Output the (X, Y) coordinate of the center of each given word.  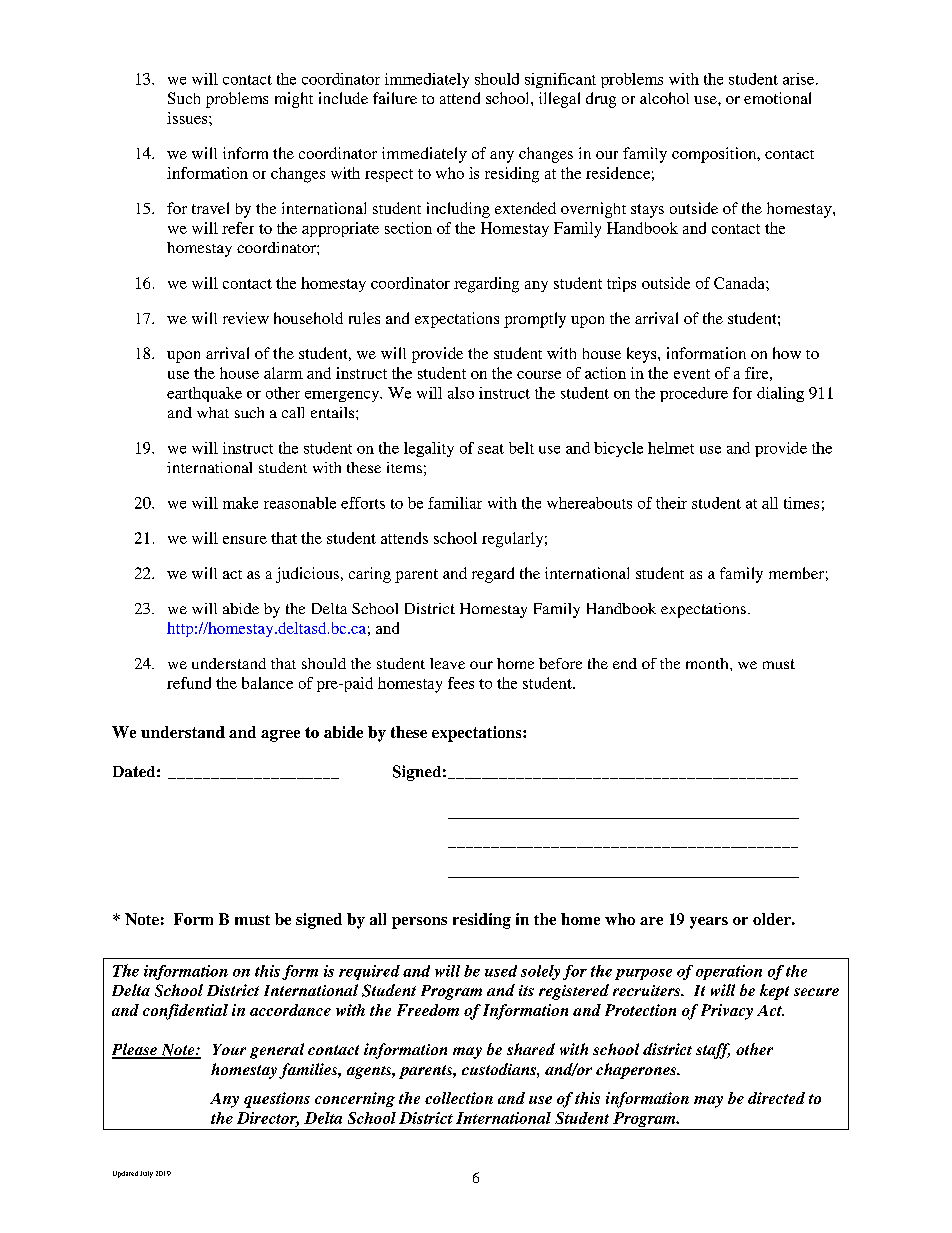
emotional (777, 98)
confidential (185, 1012)
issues (188, 118)
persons (419, 923)
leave (447, 663)
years (709, 923)
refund (189, 683)
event (692, 374)
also (461, 393)
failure (395, 98)
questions (277, 1100)
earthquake (204, 394)
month (708, 663)
